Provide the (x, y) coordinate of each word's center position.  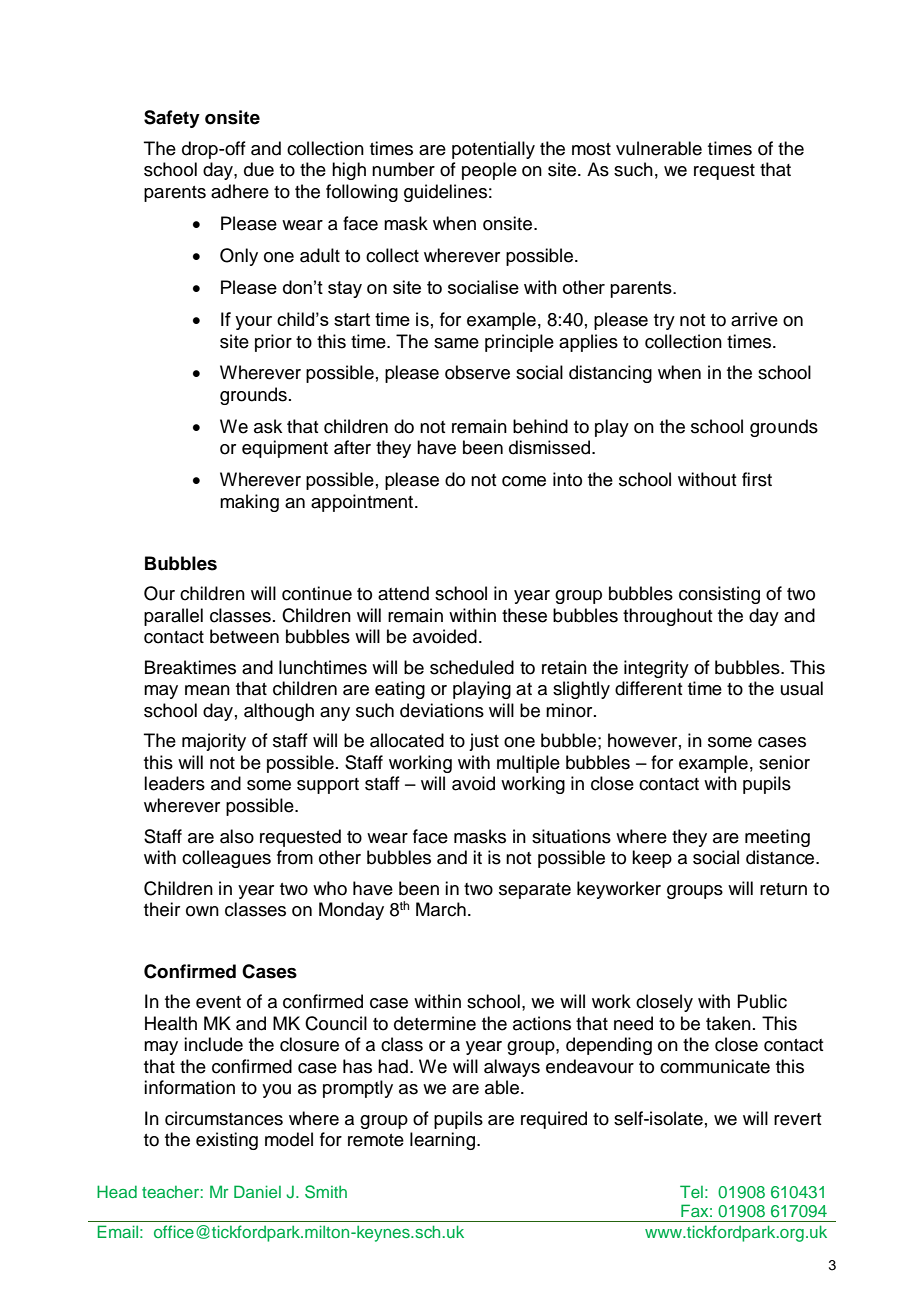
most (591, 149)
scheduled (472, 667)
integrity (656, 669)
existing (227, 1141)
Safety (172, 119)
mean (207, 690)
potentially (493, 150)
